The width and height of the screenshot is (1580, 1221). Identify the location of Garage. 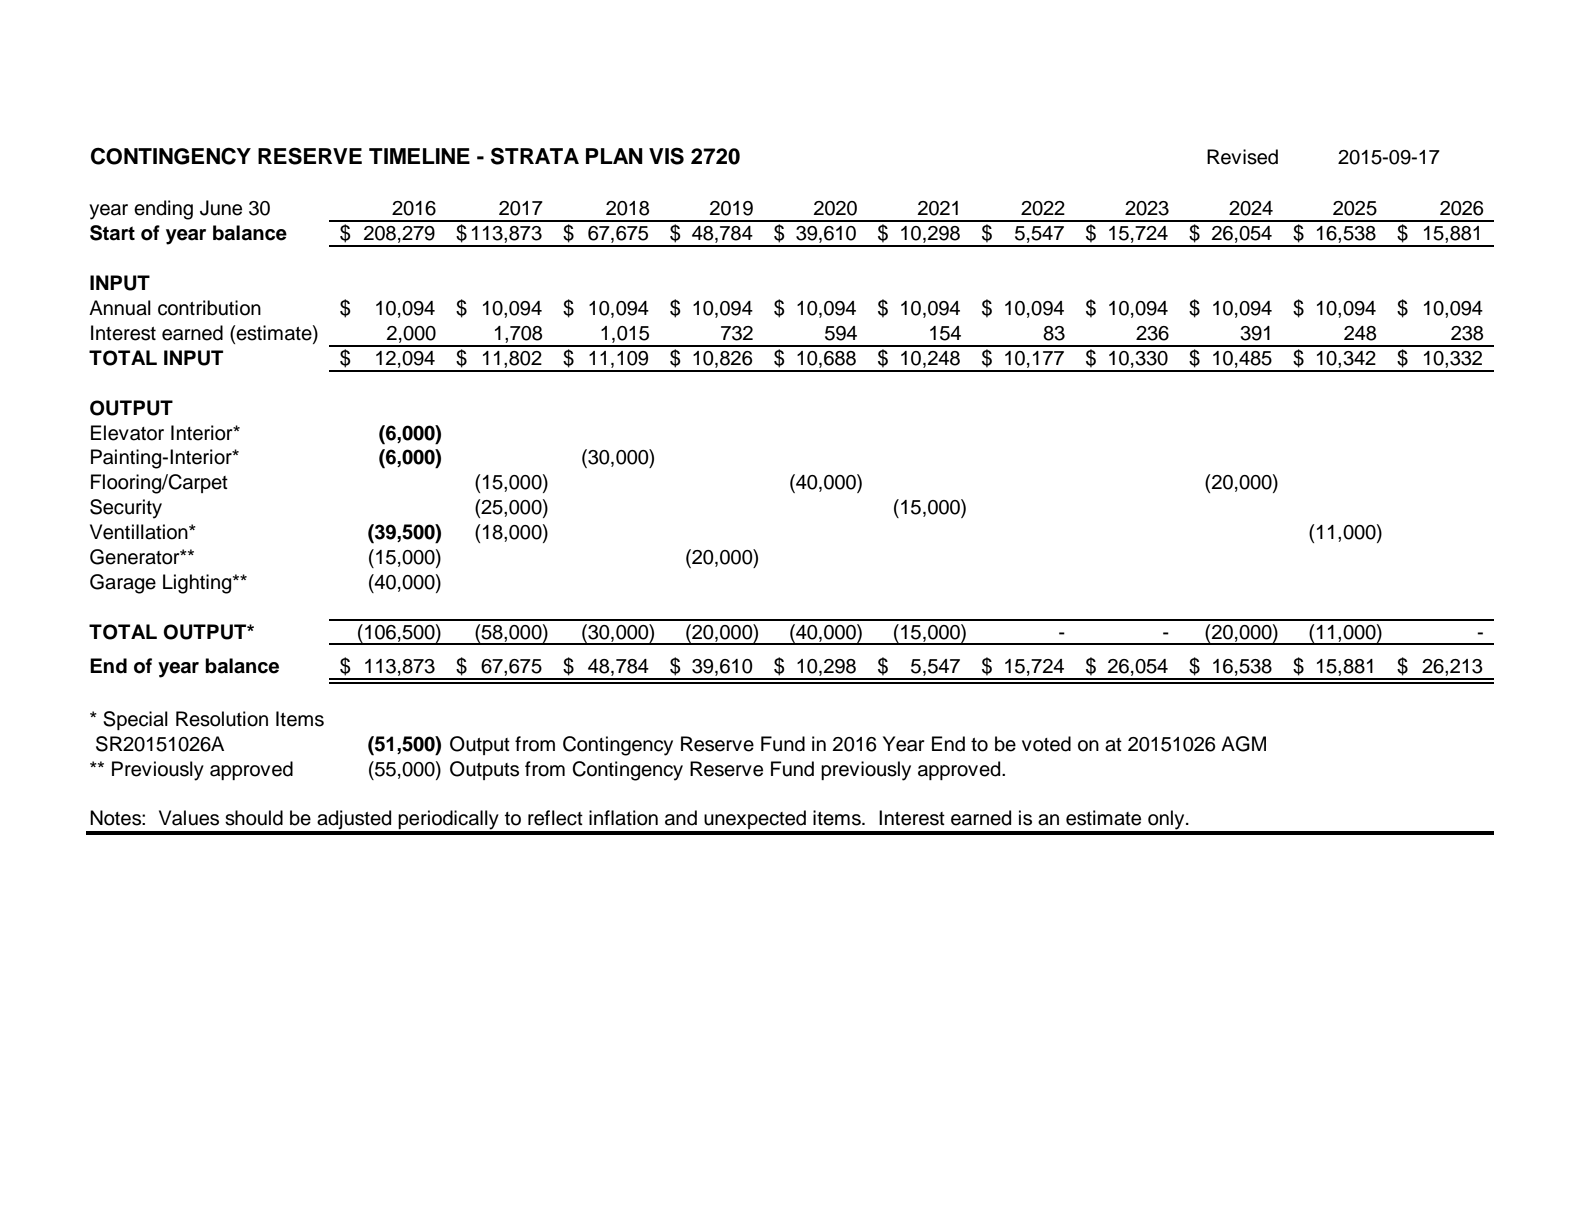
(123, 584).
